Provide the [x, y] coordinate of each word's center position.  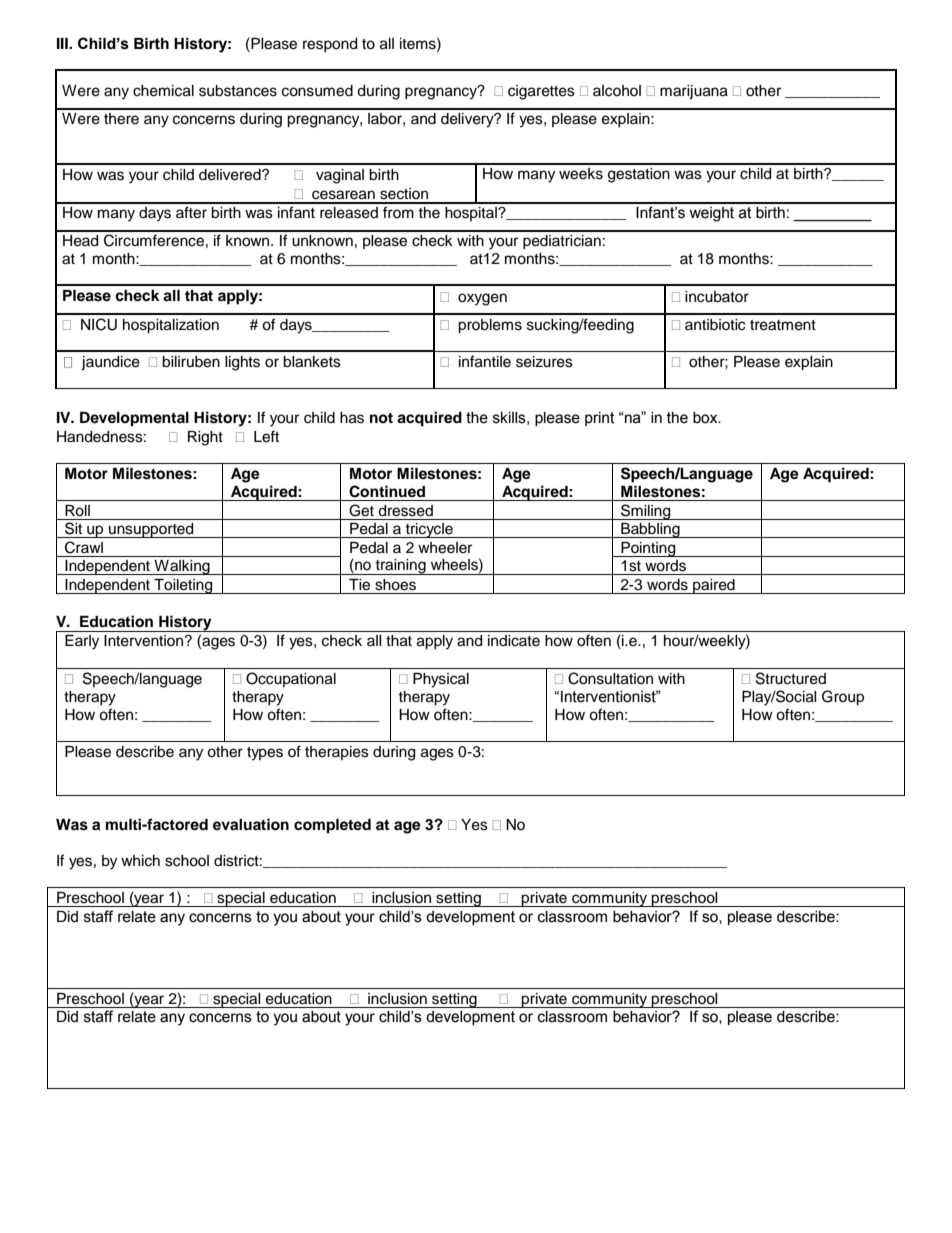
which [140, 861]
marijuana [694, 92]
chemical [163, 91]
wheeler [445, 548]
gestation [639, 175]
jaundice [110, 363]
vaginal [340, 176]
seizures [544, 362]
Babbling [650, 530]
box [706, 418]
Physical [441, 680]
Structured [791, 678]
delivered [231, 175]
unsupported [151, 530]
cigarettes [541, 92]
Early [82, 642]
